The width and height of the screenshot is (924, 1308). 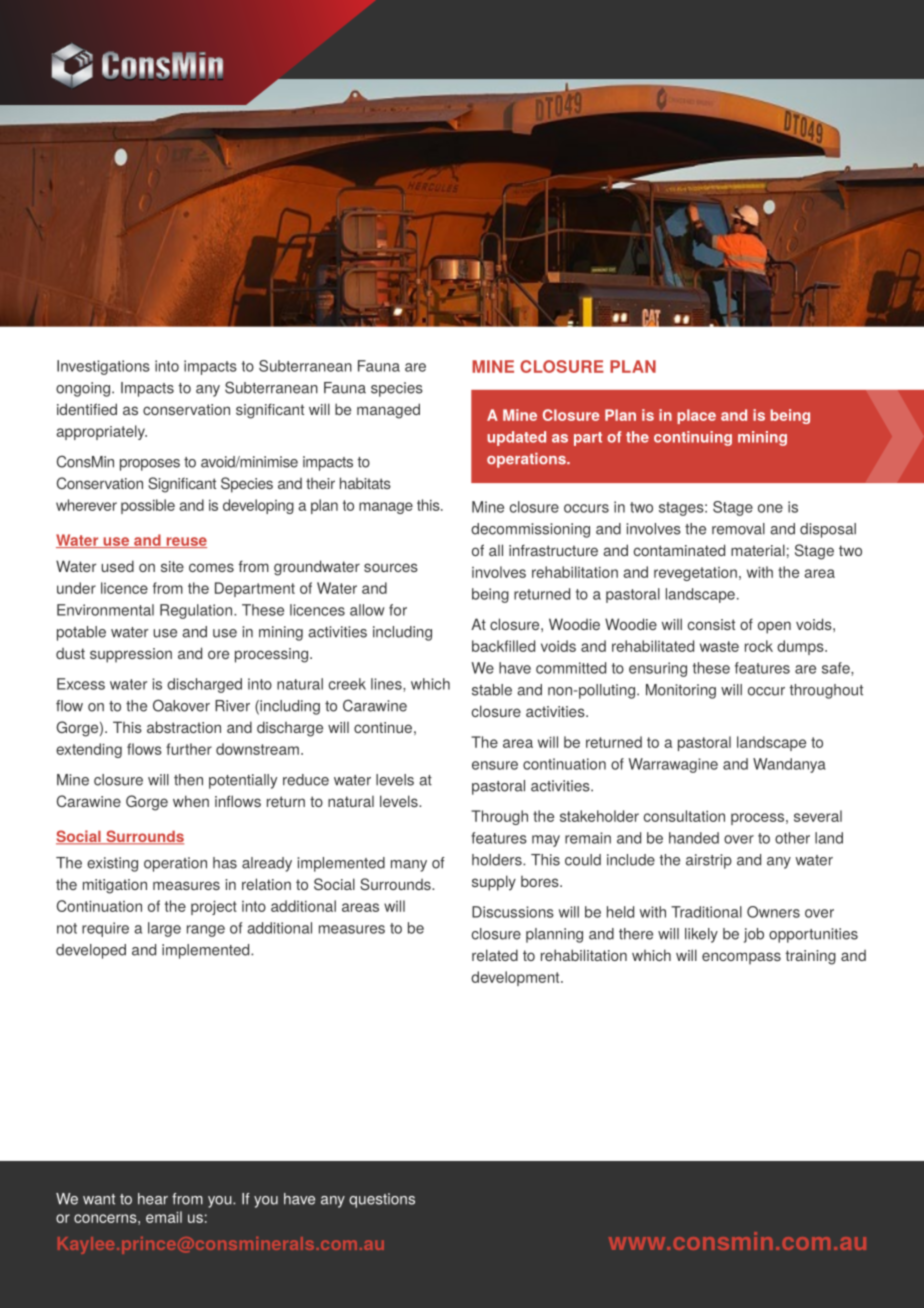 What do you see at coordinates (103, 367) in the screenshot?
I see `Investigations` at bounding box center [103, 367].
